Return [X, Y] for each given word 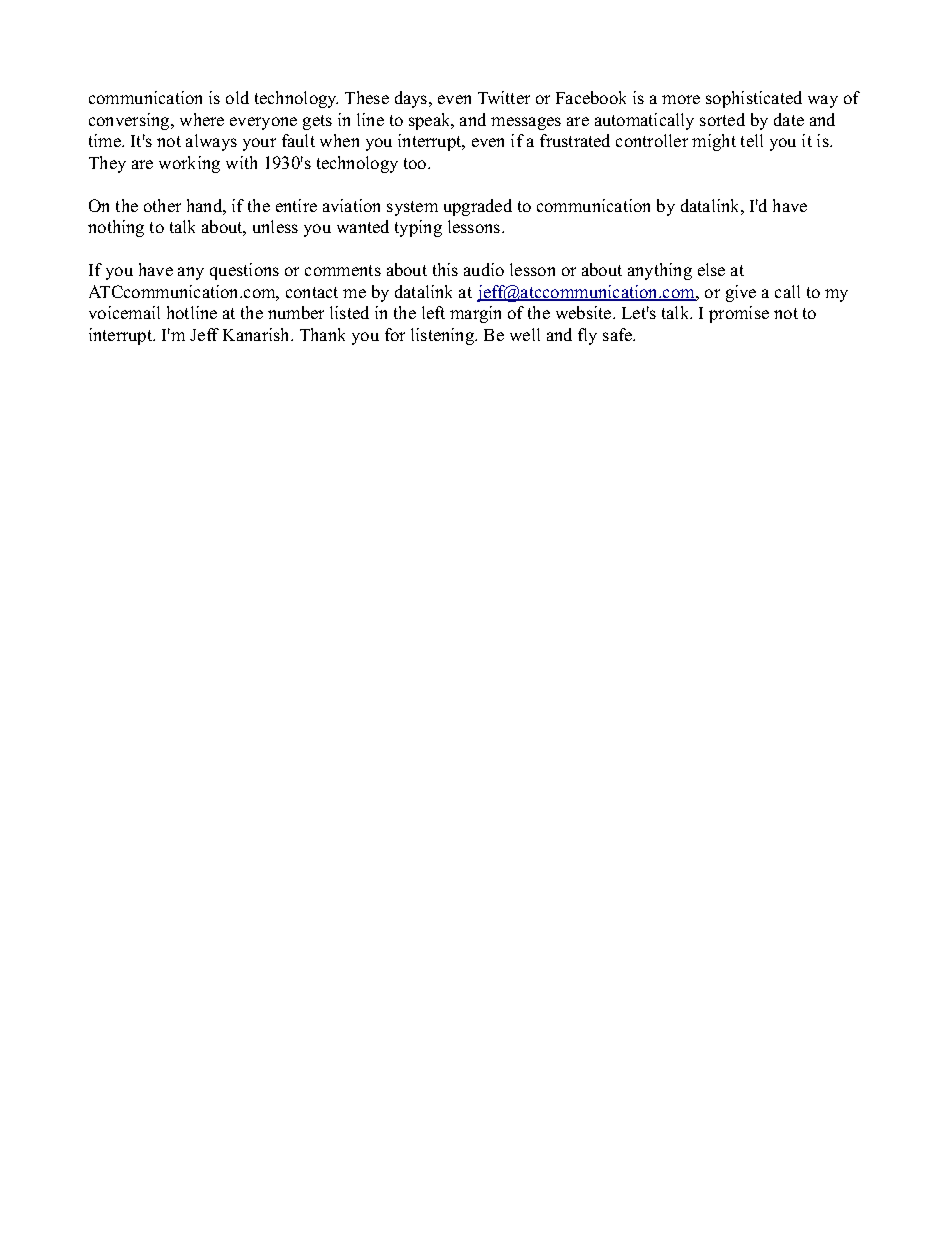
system [412, 208]
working [189, 164]
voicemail [124, 312]
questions [244, 271]
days [412, 99]
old [237, 97]
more [681, 99]
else [711, 269]
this [445, 269]
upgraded [478, 207]
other [162, 205]
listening [444, 336]
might [714, 142]
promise [739, 314]
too [416, 163]
